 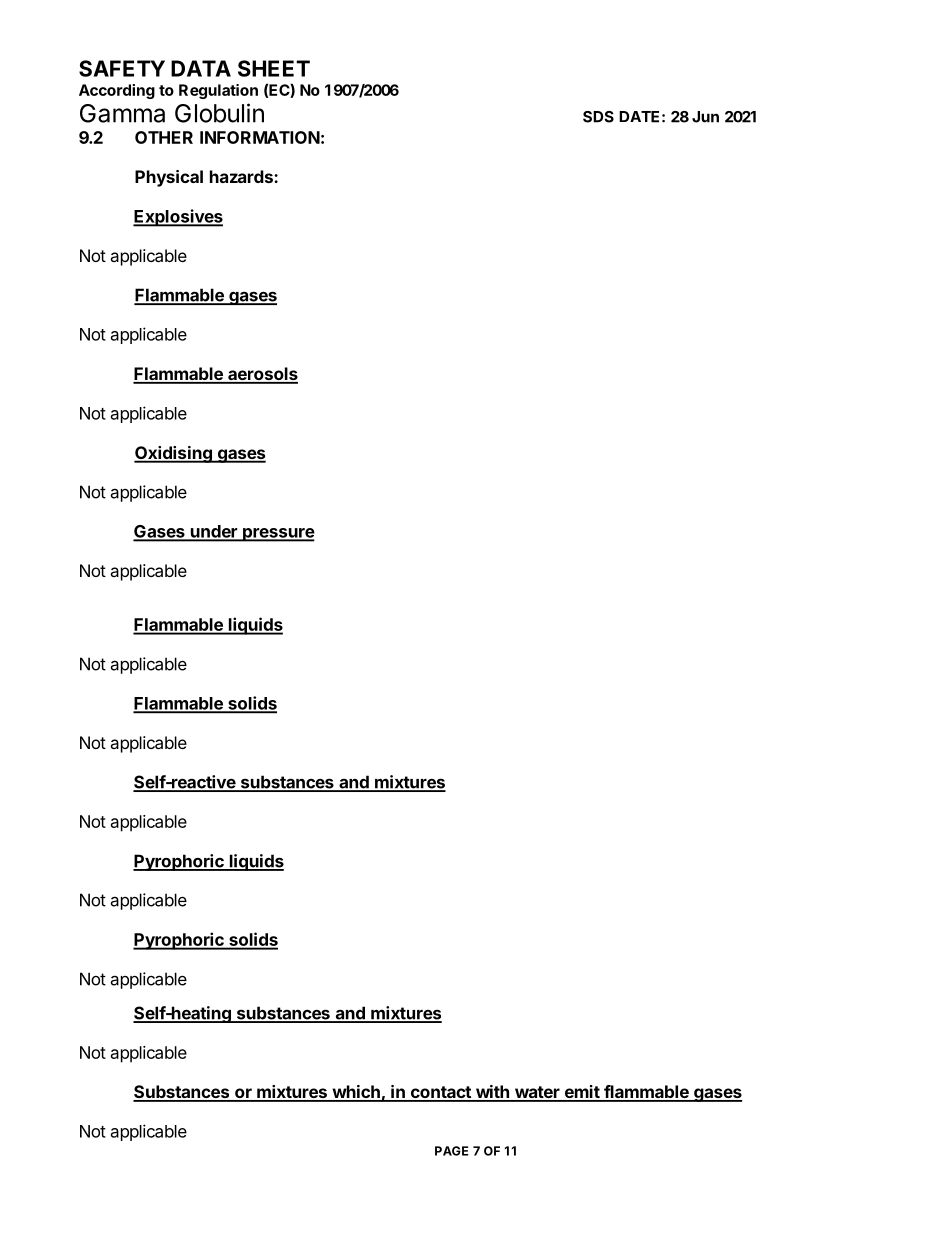 What do you see at coordinates (174, 454) in the page?
I see `Oxidising` at bounding box center [174, 454].
